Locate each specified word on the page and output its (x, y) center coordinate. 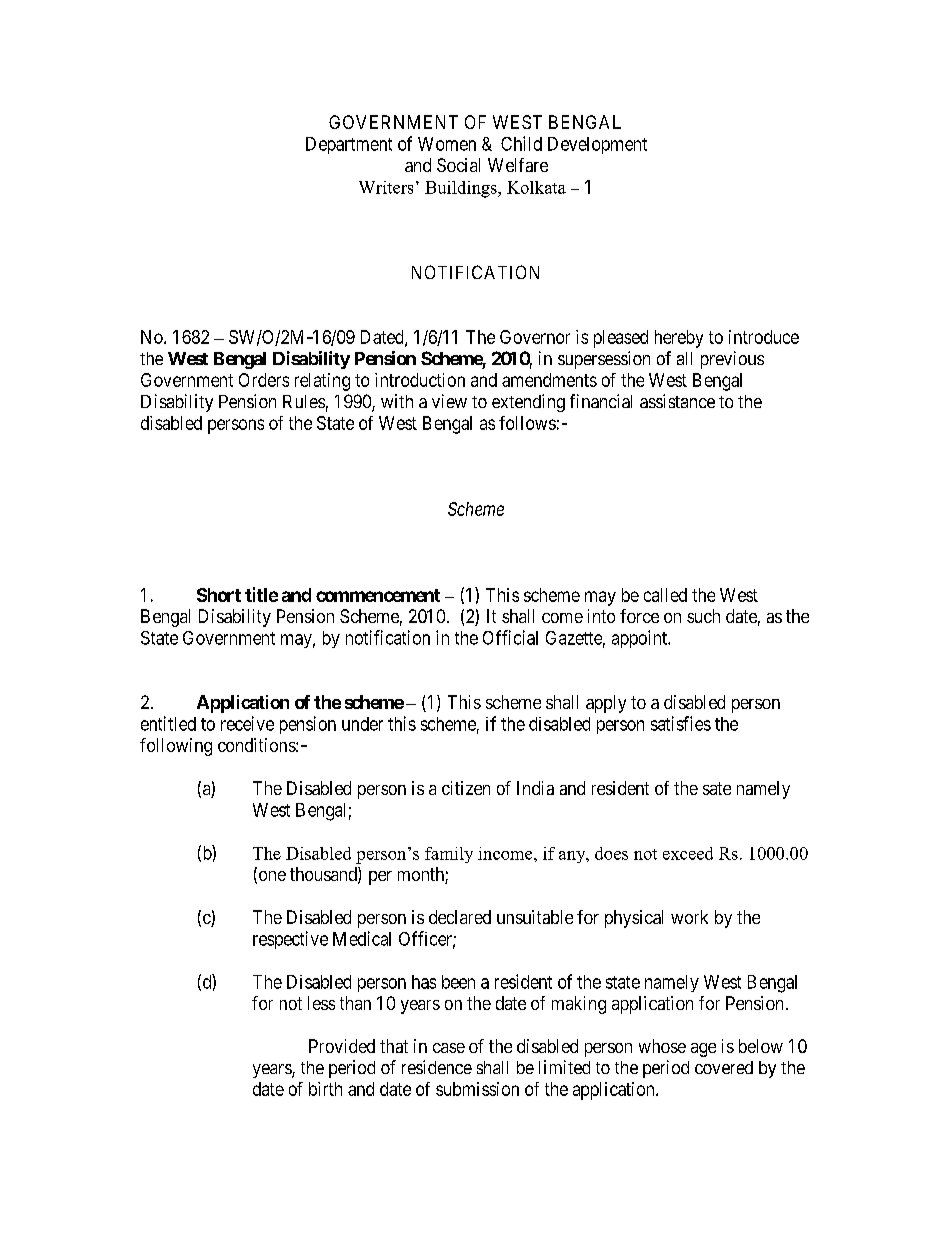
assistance (677, 401)
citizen (466, 788)
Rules (304, 401)
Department (349, 145)
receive (247, 723)
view (449, 401)
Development (597, 145)
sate (717, 788)
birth (325, 1089)
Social (458, 165)
